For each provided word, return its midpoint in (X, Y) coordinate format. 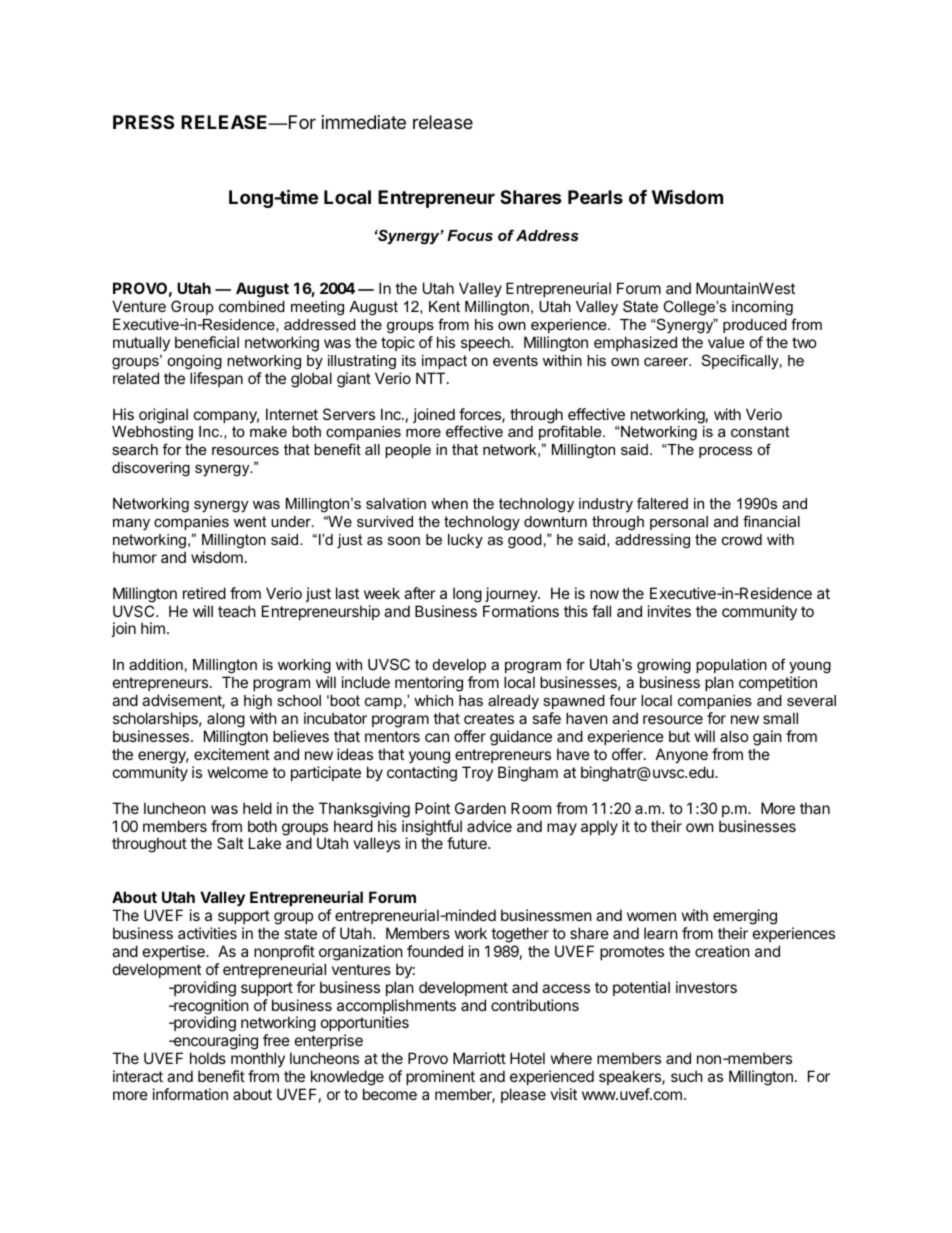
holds (208, 1058)
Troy (477, 773)
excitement (232, 754)
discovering (151, 469)
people (408, 451)
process (725, 452)
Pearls (595, 197)
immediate (364, 122)
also (734, 736)
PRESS (143, 122)
